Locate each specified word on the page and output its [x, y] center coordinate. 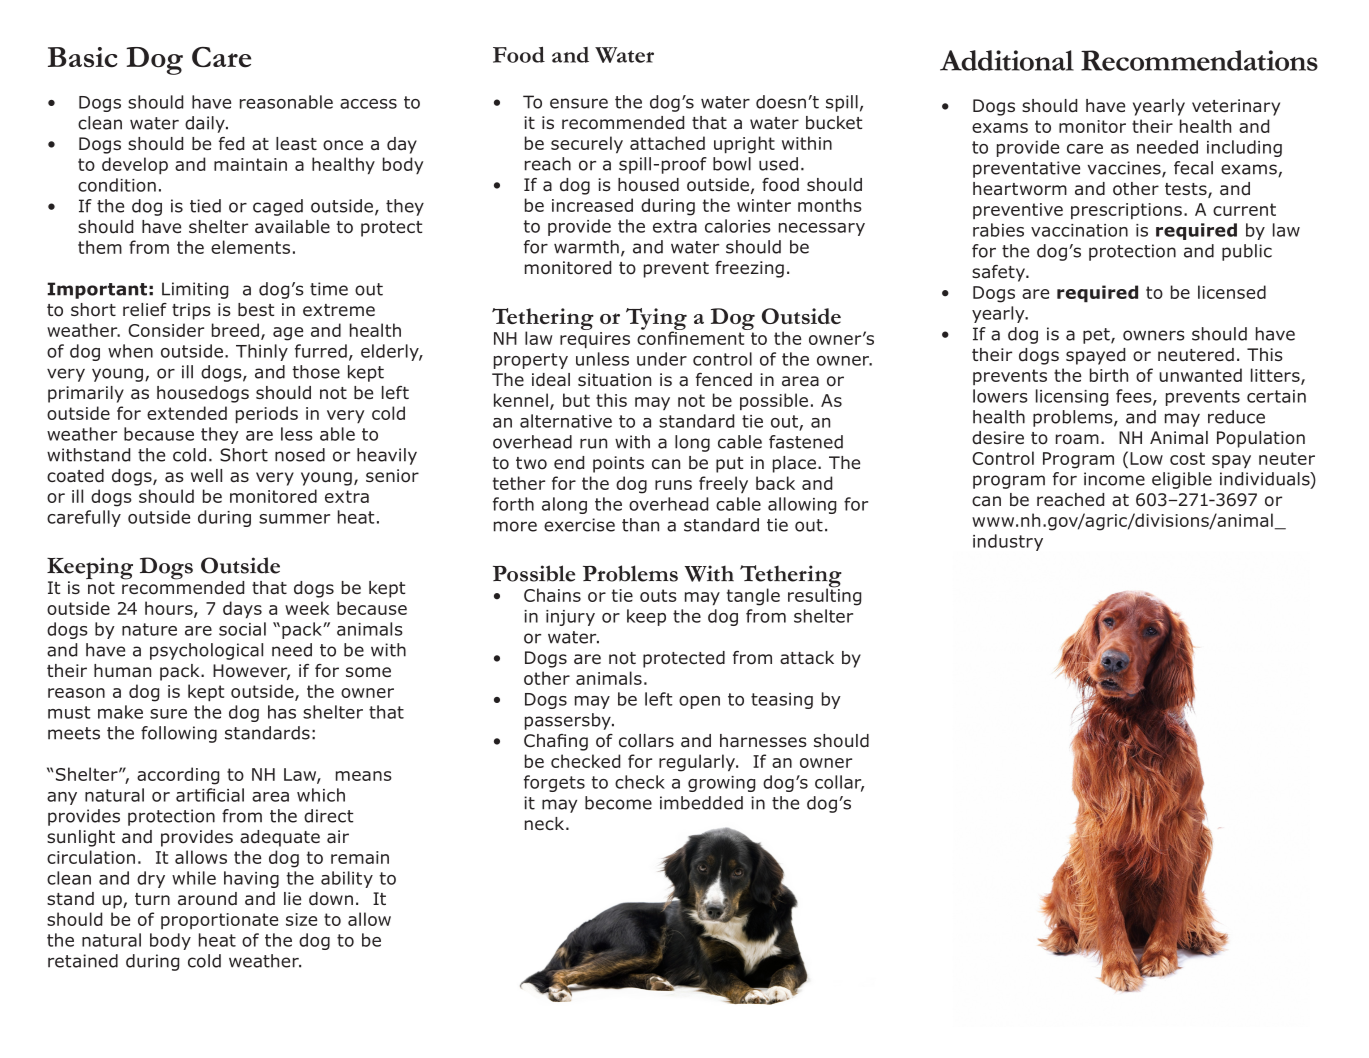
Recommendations [1199, 60]
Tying [656, 320]
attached [667, 143]
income [1114, 479]
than [640, 525]
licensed [1232, 292]
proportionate [219, 921]
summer [294, 519]
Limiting [195, 290]
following [179, 734]
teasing [782, 701]
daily [206, 124]
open [699, 702]
